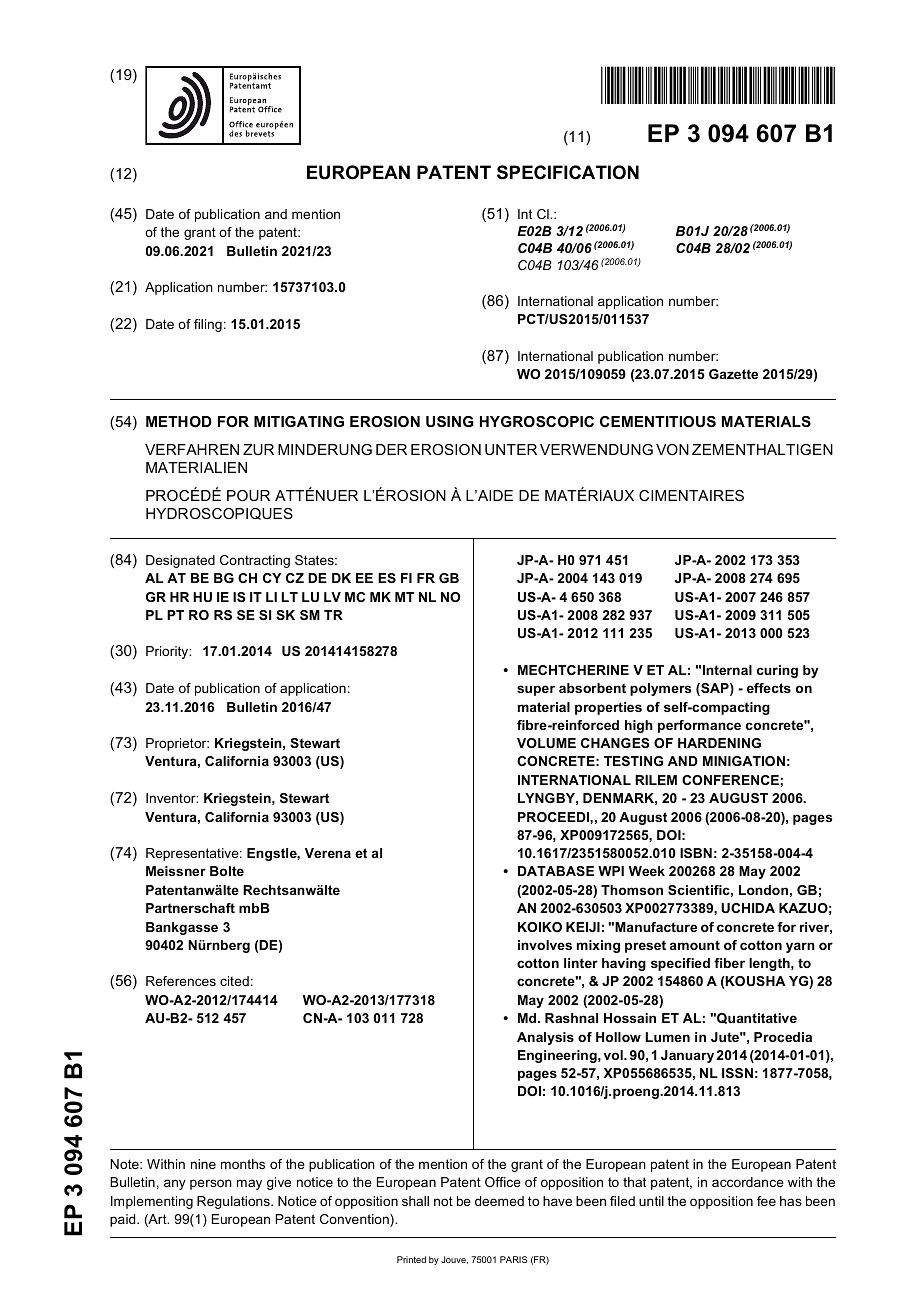  Describe the element at coordinates (179, 421) in the screenshot. I see `METHOD` at that location.
